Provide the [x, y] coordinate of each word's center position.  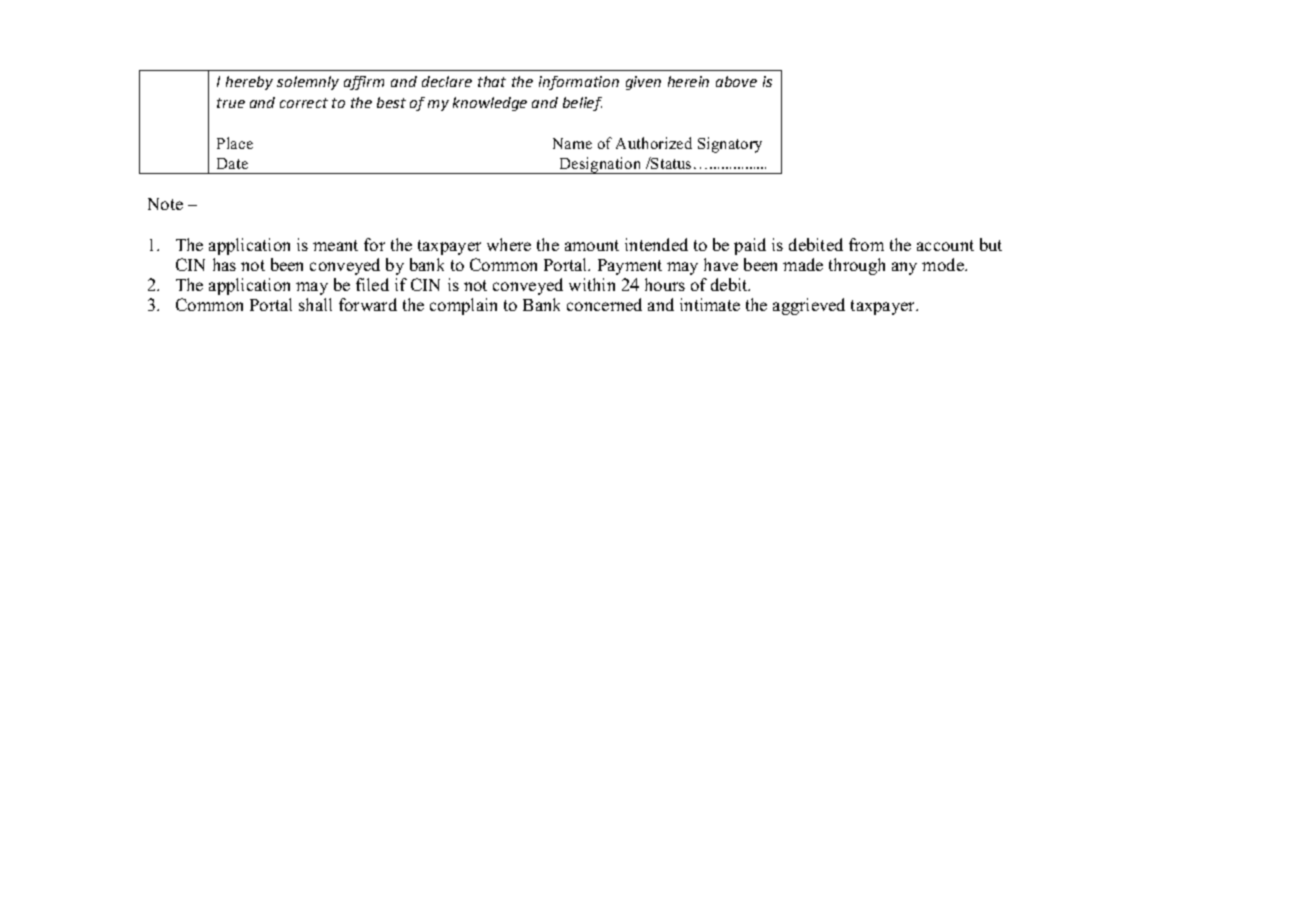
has [224, 264]
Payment [630, 267]
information [579, 83]
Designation [600, 165]
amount [592, 245]
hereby [249, 83]
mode [944, 264]
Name [572, 143]
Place [235, 143]
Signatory [730, 145]
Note [165, 204]
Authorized [654, 143]
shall [315, 304]
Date [232, 163]
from [866, 244]
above [736, 81]
